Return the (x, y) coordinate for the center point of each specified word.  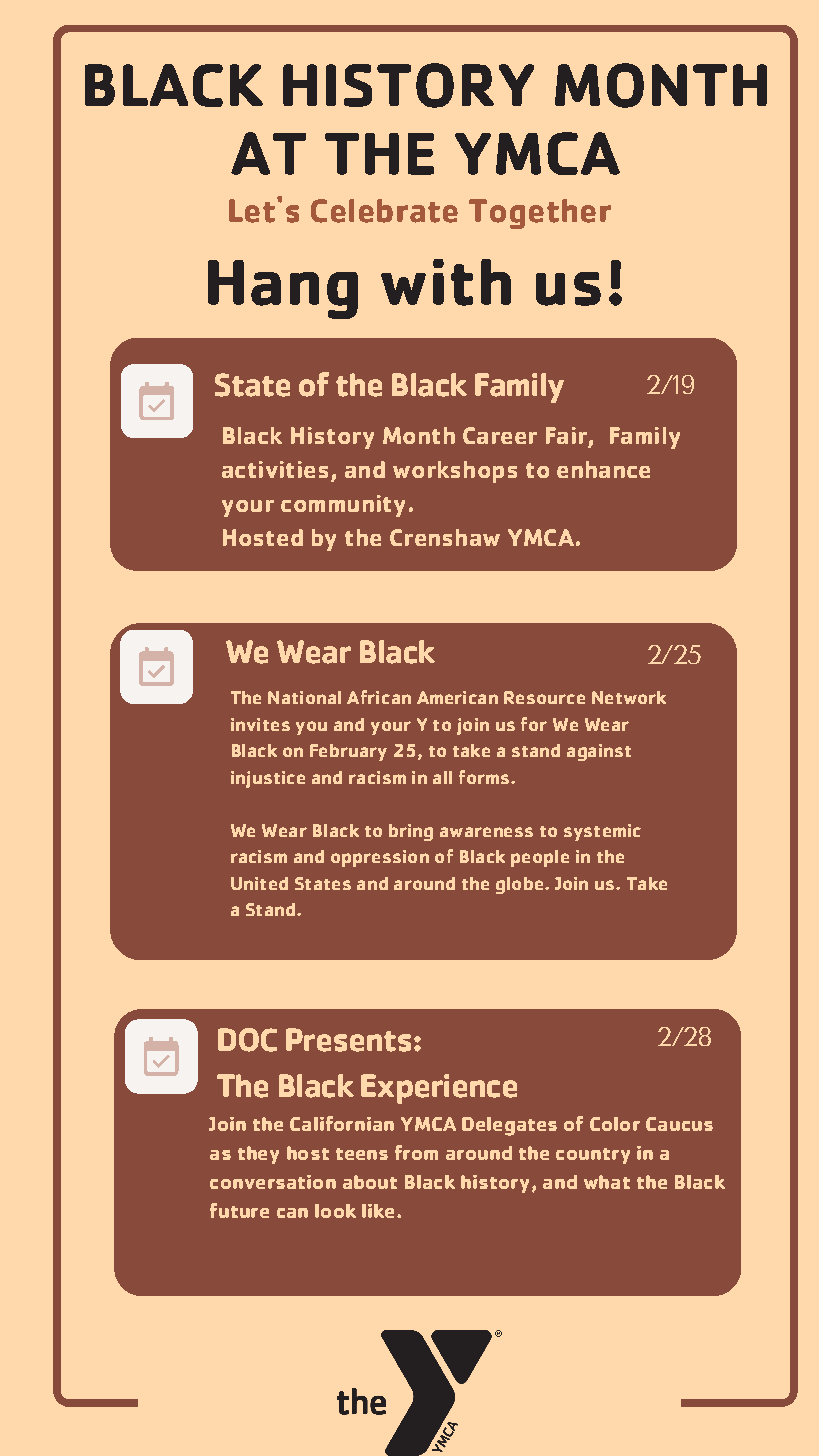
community (343, 506)
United (259, 883)
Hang (283, 289)
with (446, 282)
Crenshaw (445, 537)
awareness (486, 832)
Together (540, 214)
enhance (603, 469)
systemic (602, 832)
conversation (273, 1182)
